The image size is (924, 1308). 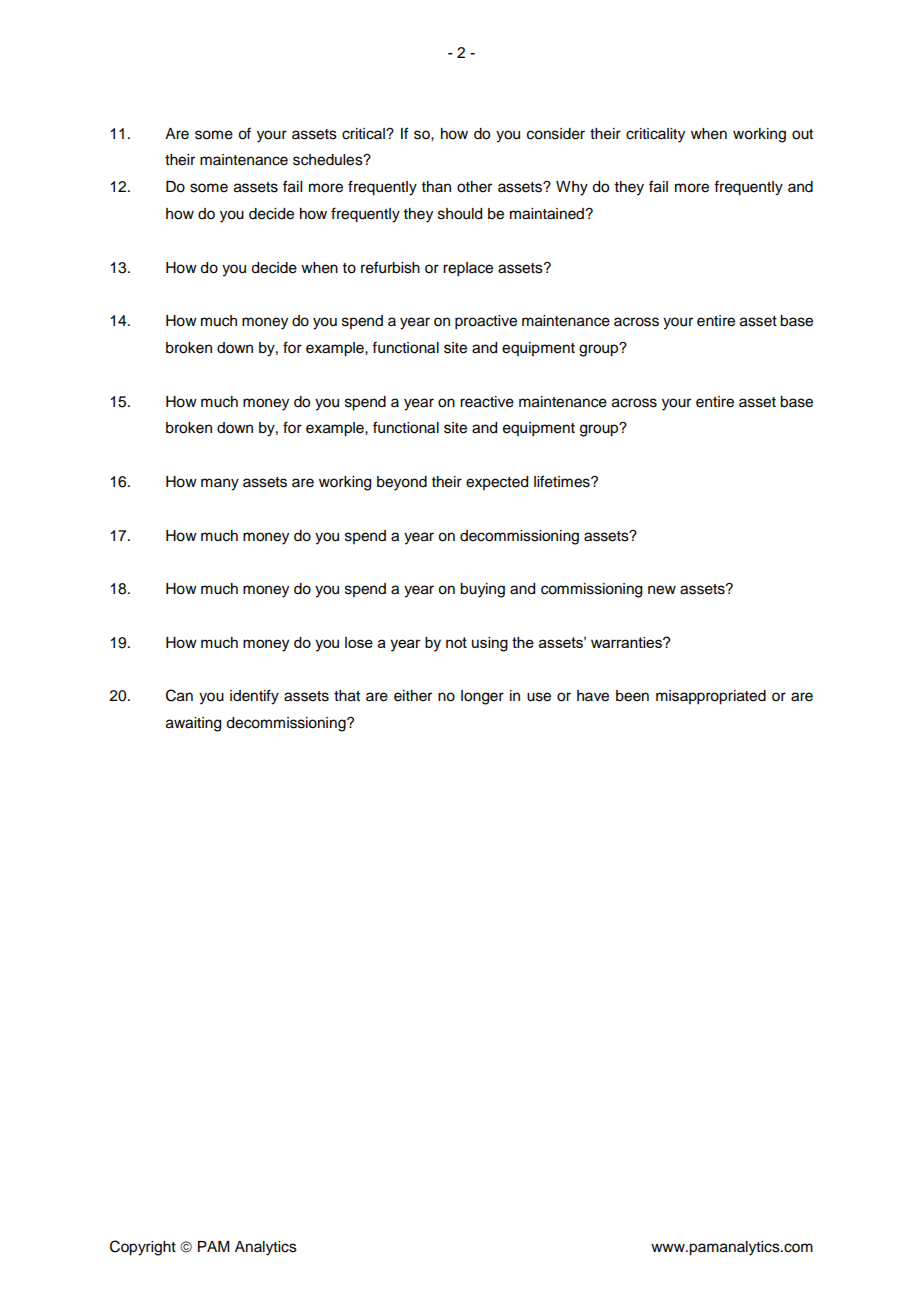 What do you see at coordinates (497, 483) in the screenshot?
I see `expected` at bounding box center [497, 483].
